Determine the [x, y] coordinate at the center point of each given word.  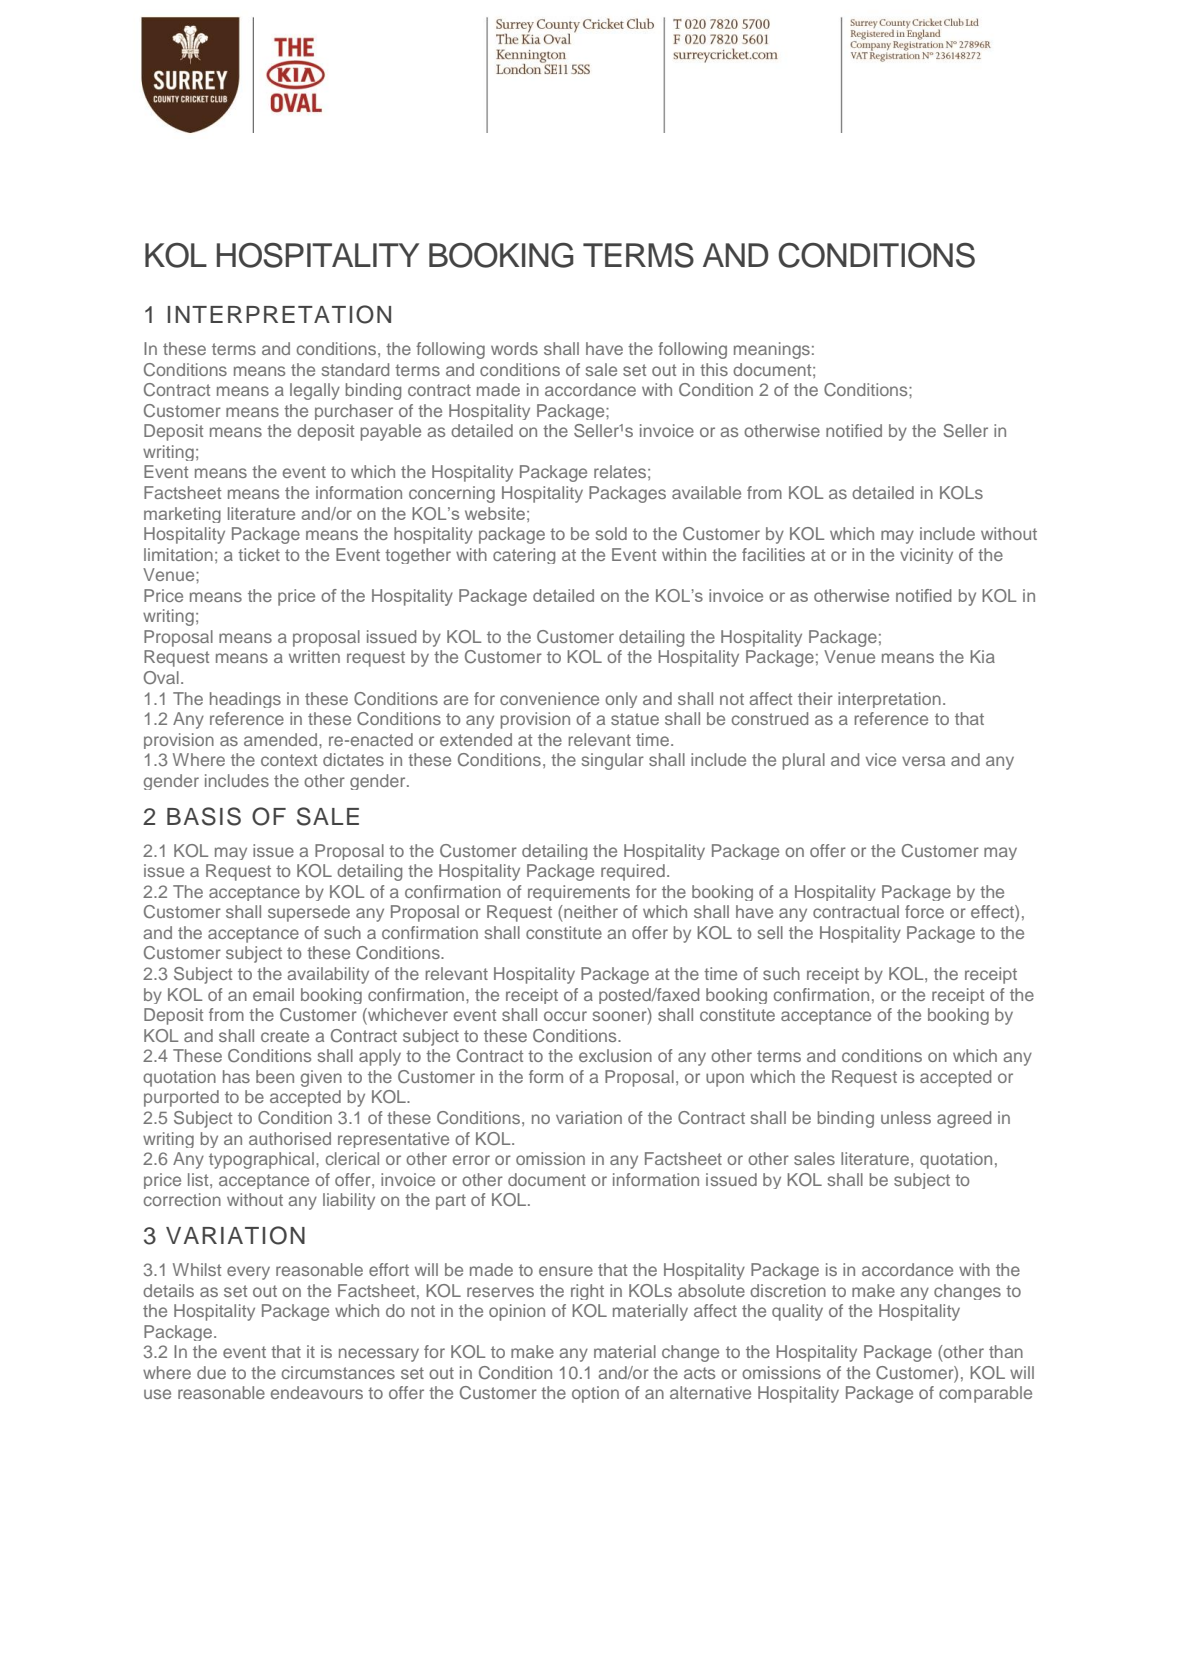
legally [315, 391]
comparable [985, 1394]
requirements [579, 893]
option [595, 1394]
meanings [772, 350]
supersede [309, 913]
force [924, 911]
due [211, 1372]
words [514, 348]
